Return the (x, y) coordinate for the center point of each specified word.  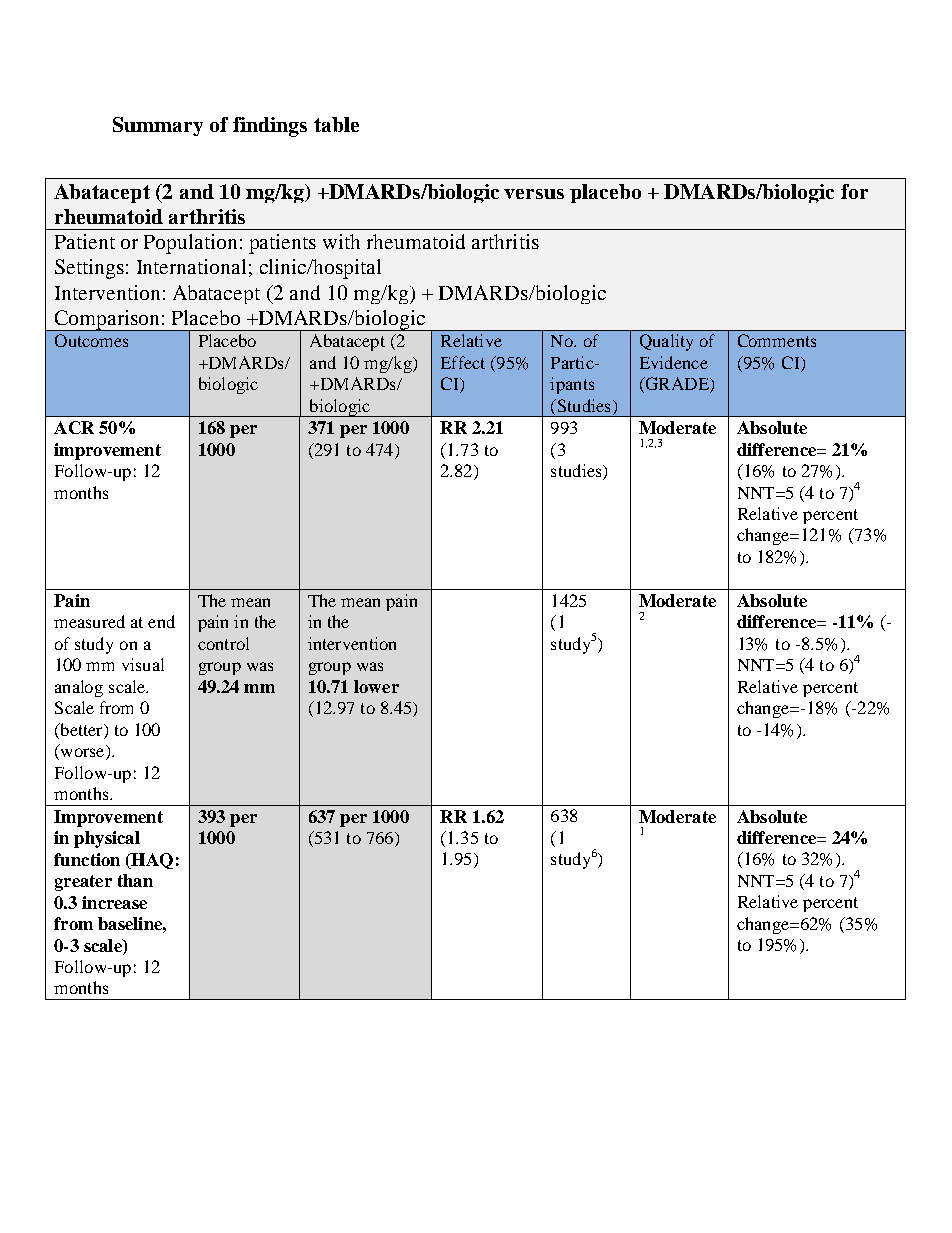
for (854, 191)
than (135, 880)
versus (534, 194)
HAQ (151, 861)
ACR (74, 427)
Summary (158, 126)
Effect (463, 362)
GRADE (677, 385)
